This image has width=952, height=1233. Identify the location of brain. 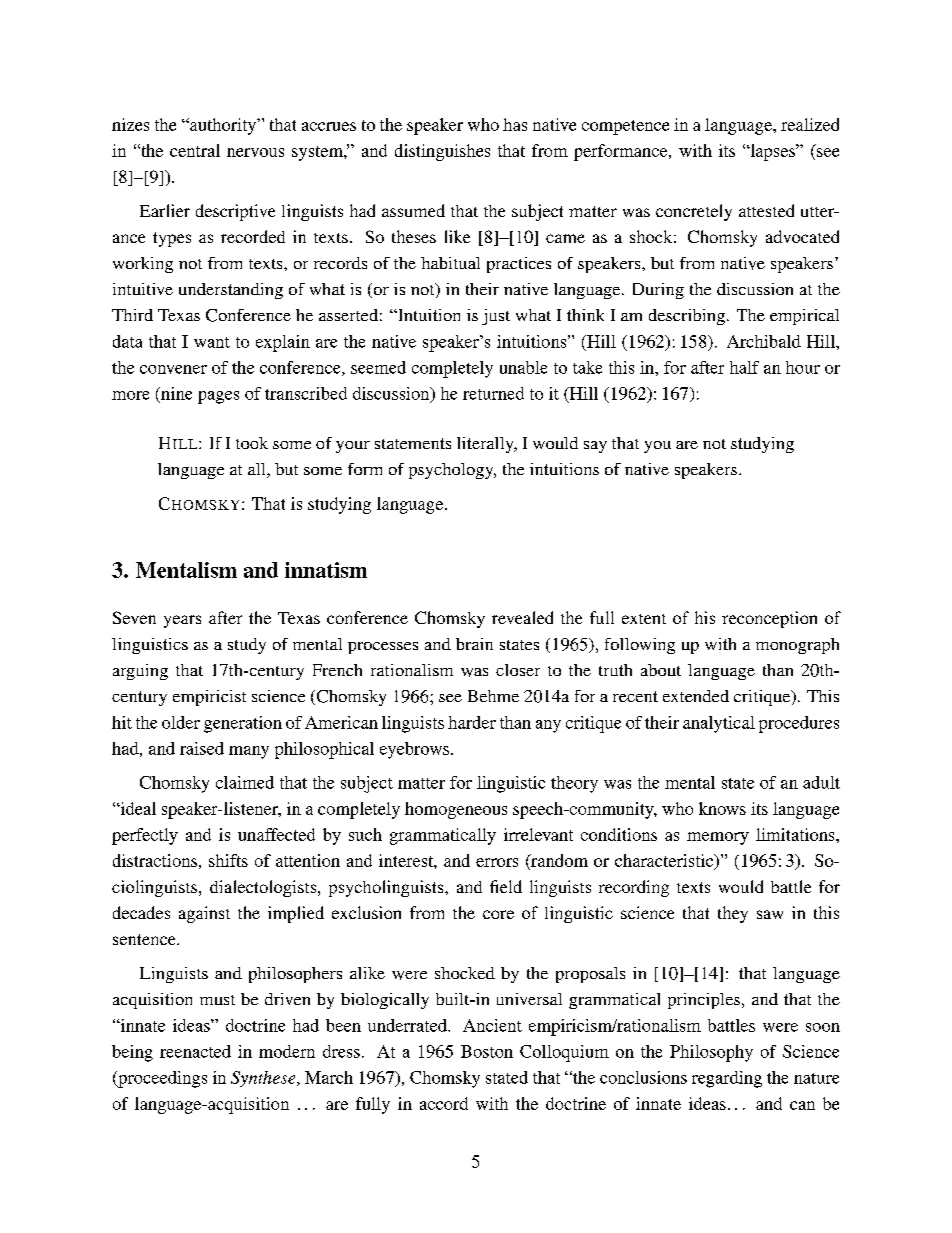
(474, 644).
